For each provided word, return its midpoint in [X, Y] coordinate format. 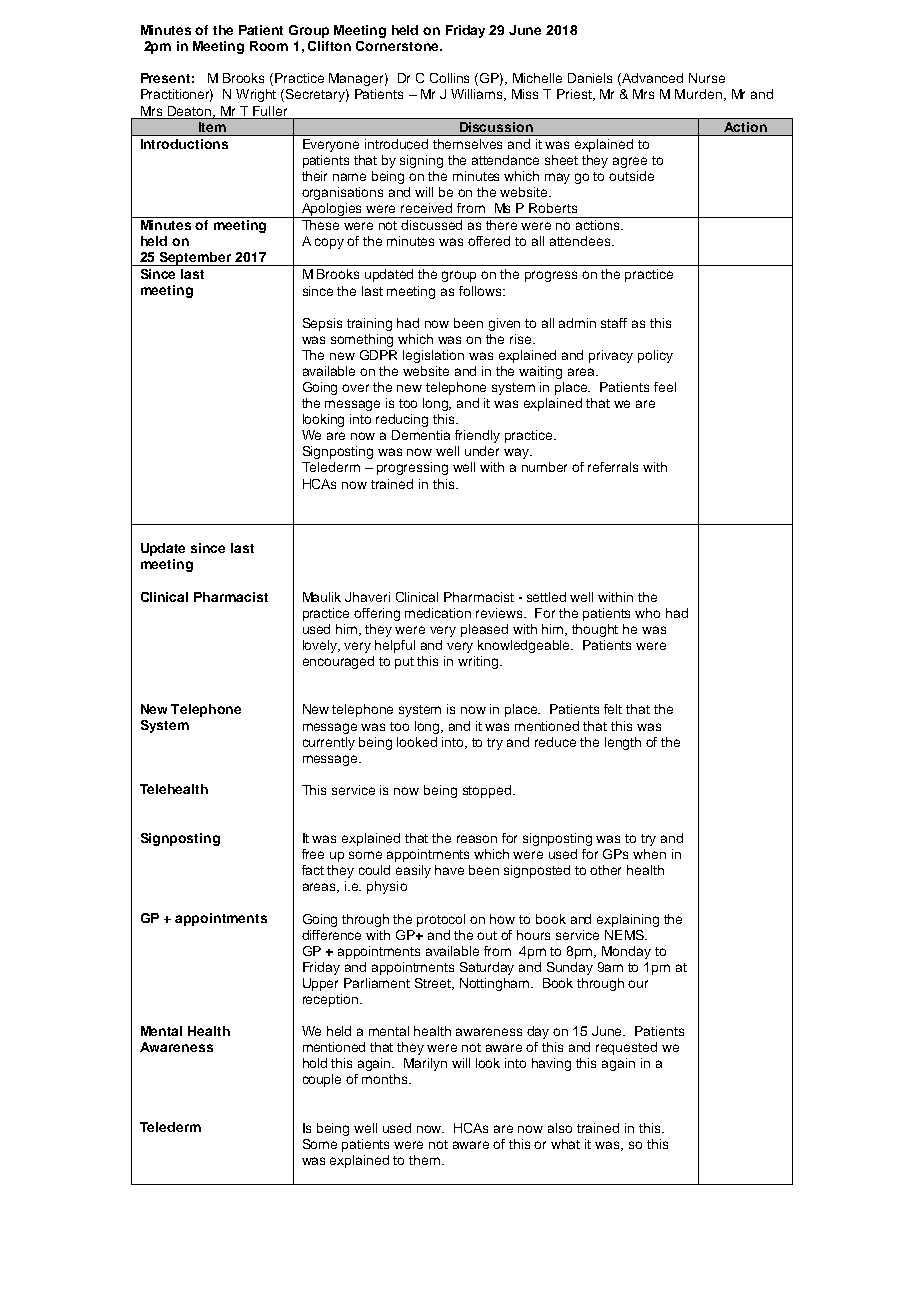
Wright [256, 95]
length [623, 743]
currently [329, 743]
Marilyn [425, 1064]
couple [322, 1080]
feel [665, 387]
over [355, 388]
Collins [449, 78]
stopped [487, 791]
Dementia [421, 435]
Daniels [590, 78]
